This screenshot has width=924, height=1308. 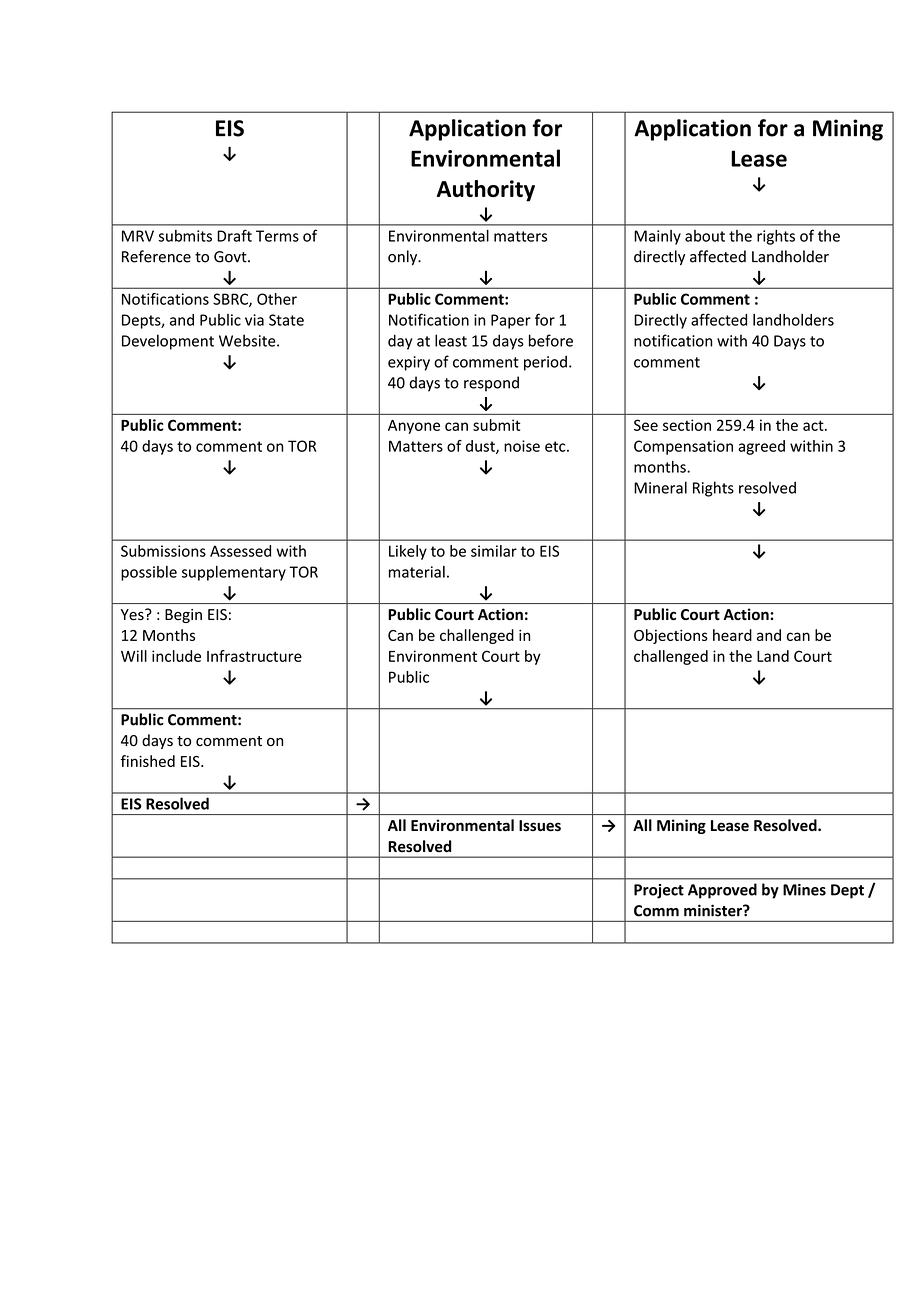 What do you see at coordinates (486, 191) in the screenshot?
I see `Authority` at bounding box center [486, 191].
